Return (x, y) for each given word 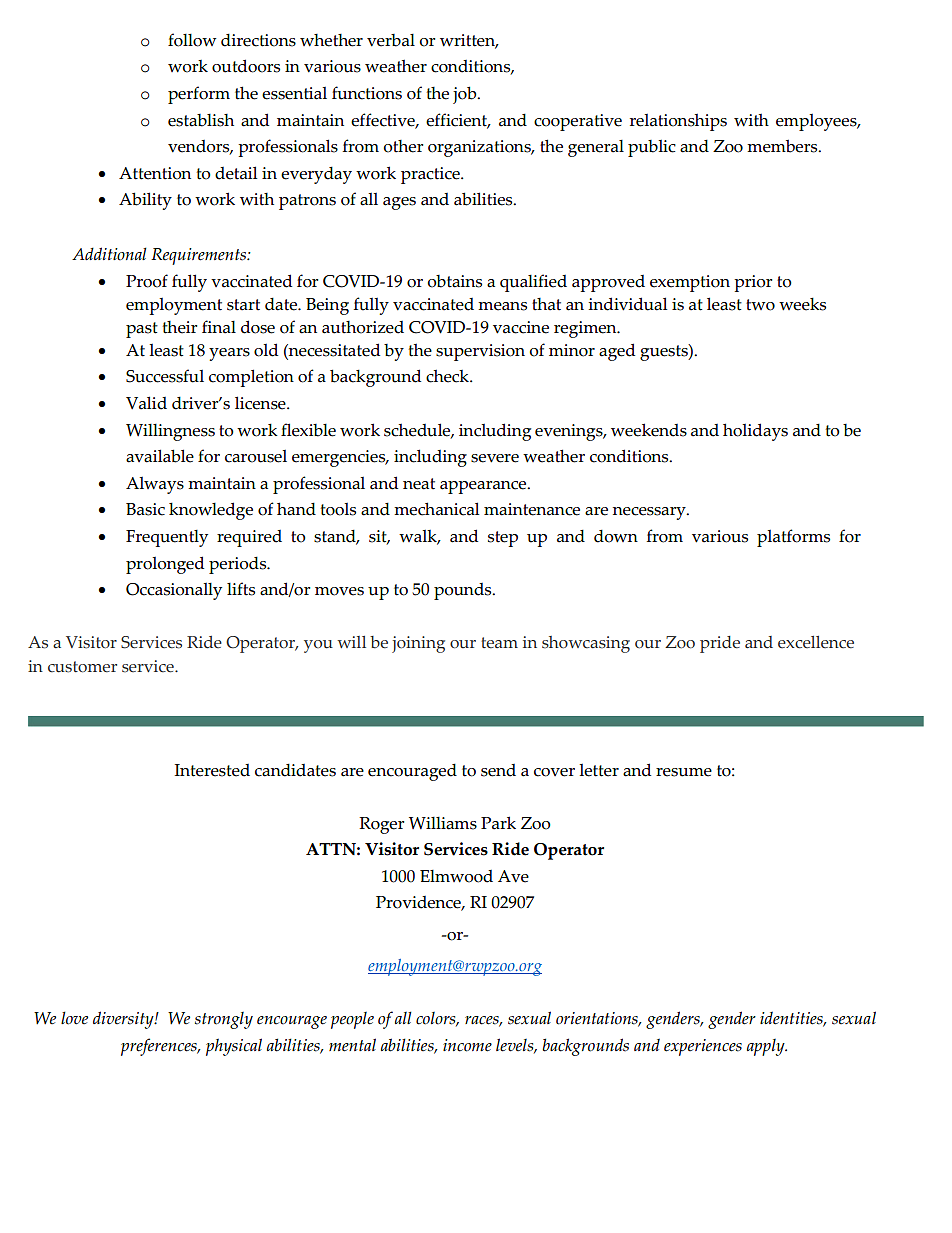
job (466, 95)
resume (684, 772)
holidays (755, 432)
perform (199, 95)
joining (418, 644)
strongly (224, 1020)
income (467, 1045)
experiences (703, 1047)
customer (82, 667)
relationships (678, 122)
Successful (165, 376)
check (448, 376)
